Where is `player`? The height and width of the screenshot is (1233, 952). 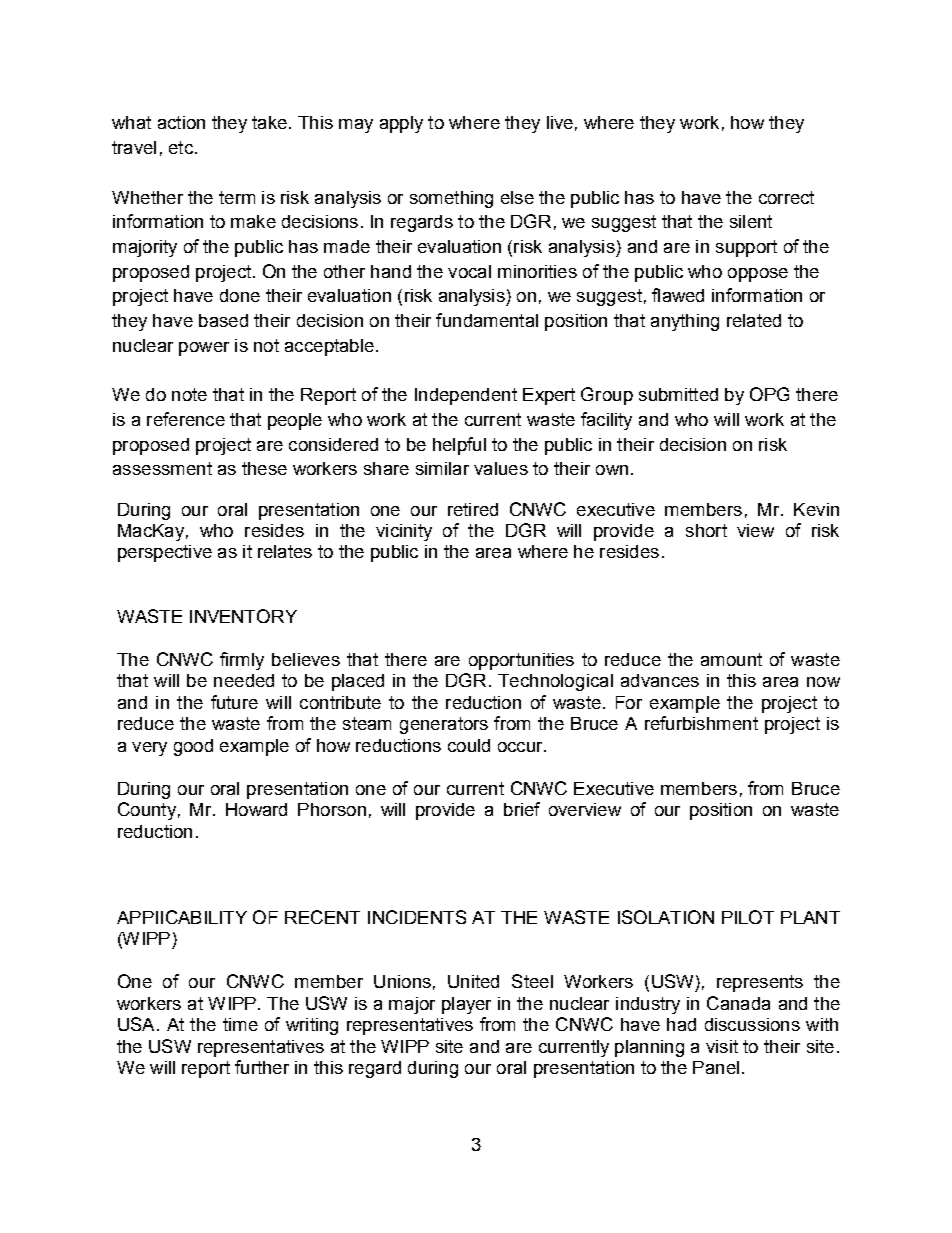
player is located at coordinates (466, 1005).
